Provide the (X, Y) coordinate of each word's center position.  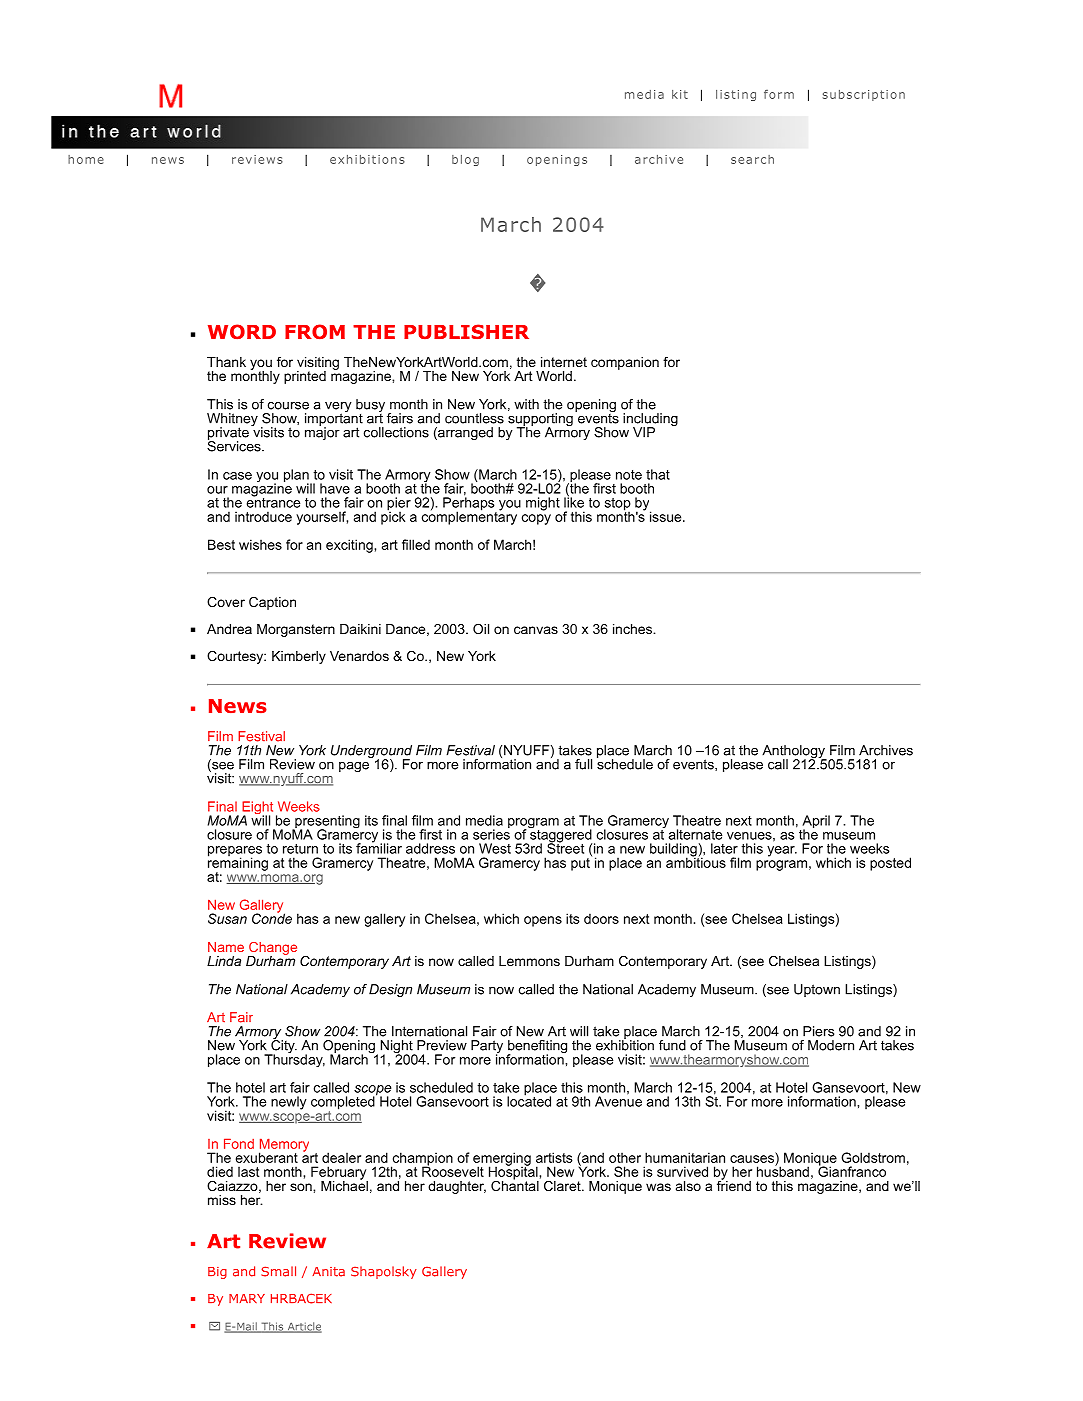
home (86, 159)
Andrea (229, 629)
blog (465, 160)
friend (734, 1184)
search (752, 159)
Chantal (516, 1184)
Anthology (794, 753)
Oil (481, 628)
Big (217, 1273)
